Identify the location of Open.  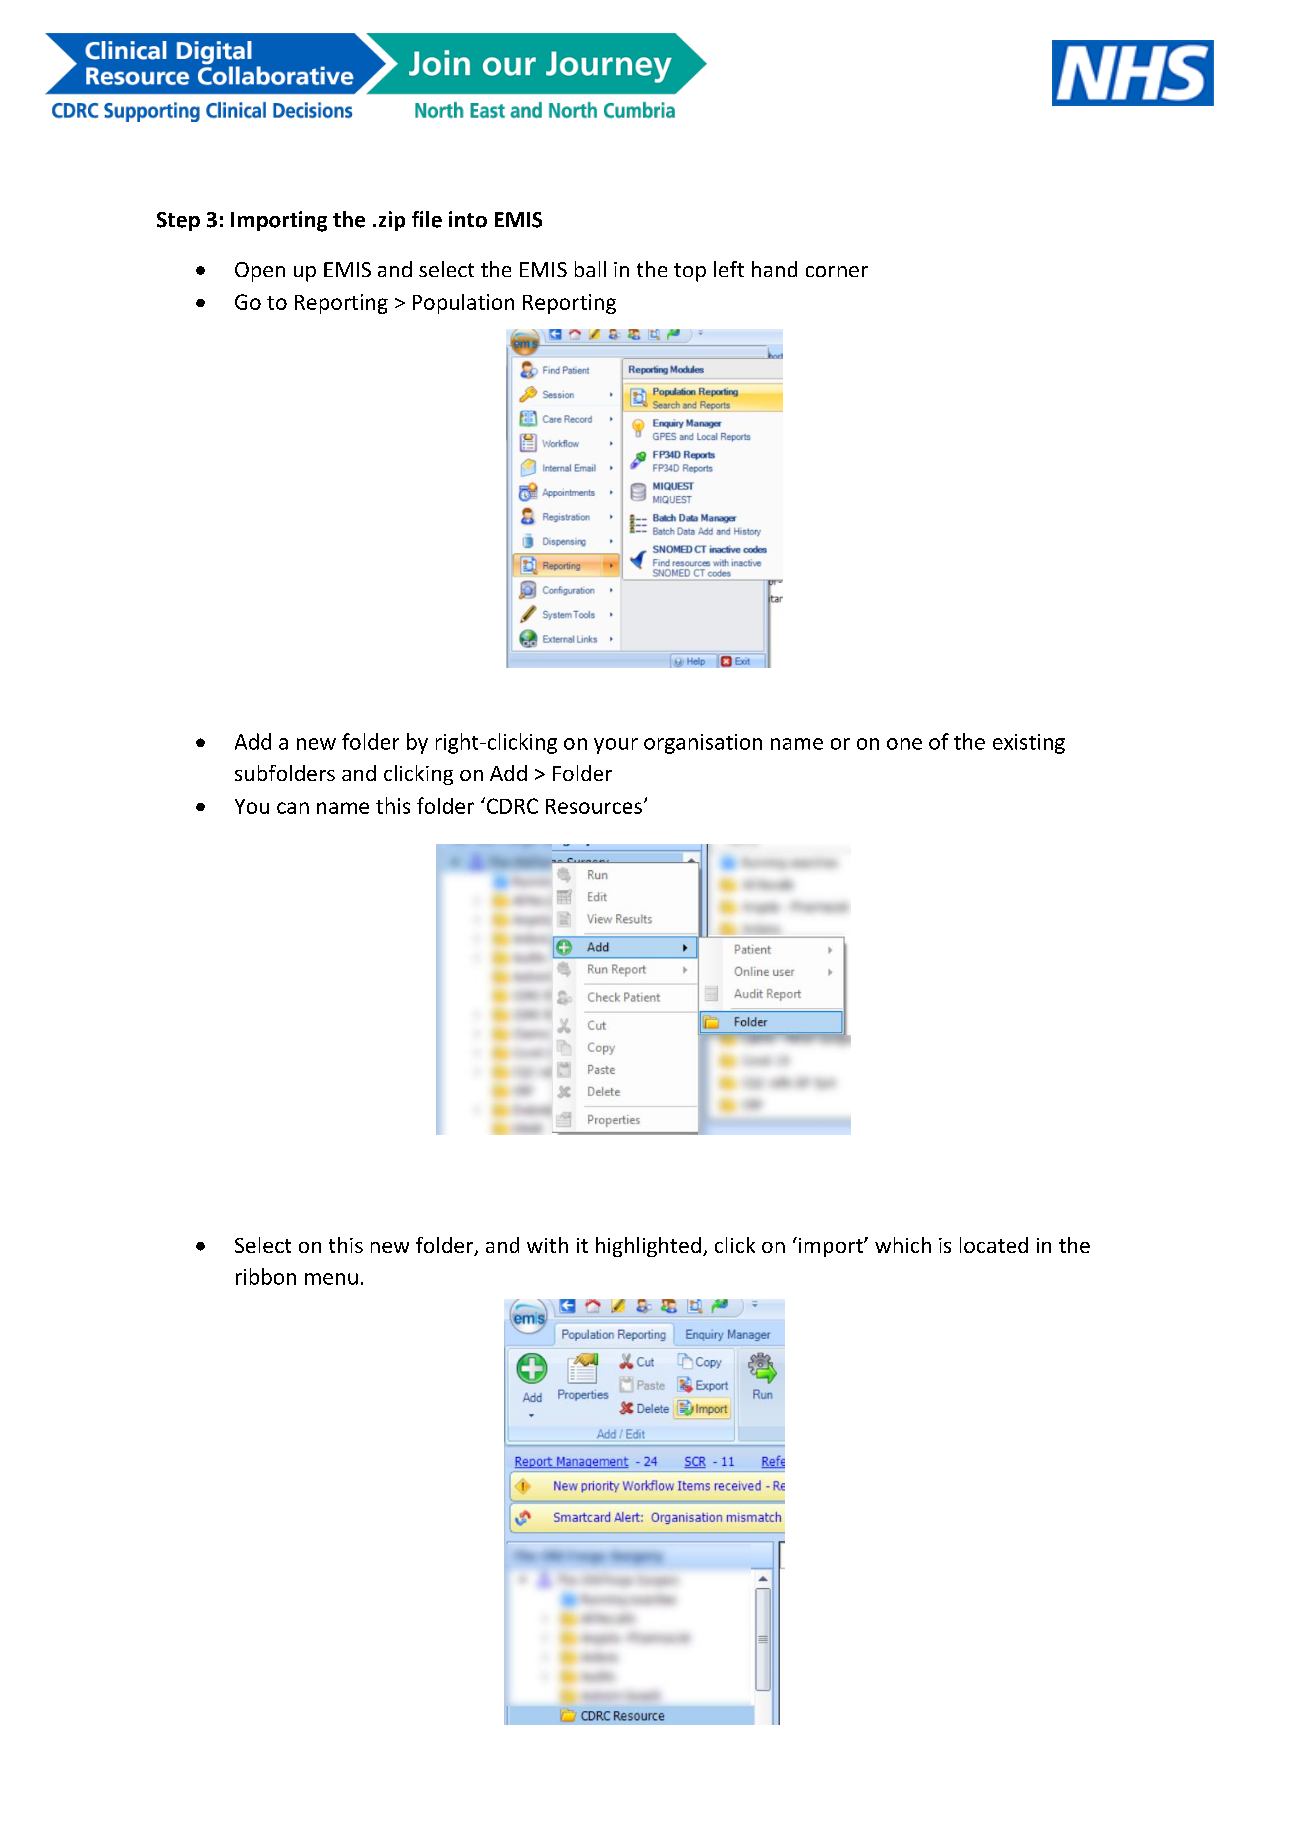
(260, 272).
